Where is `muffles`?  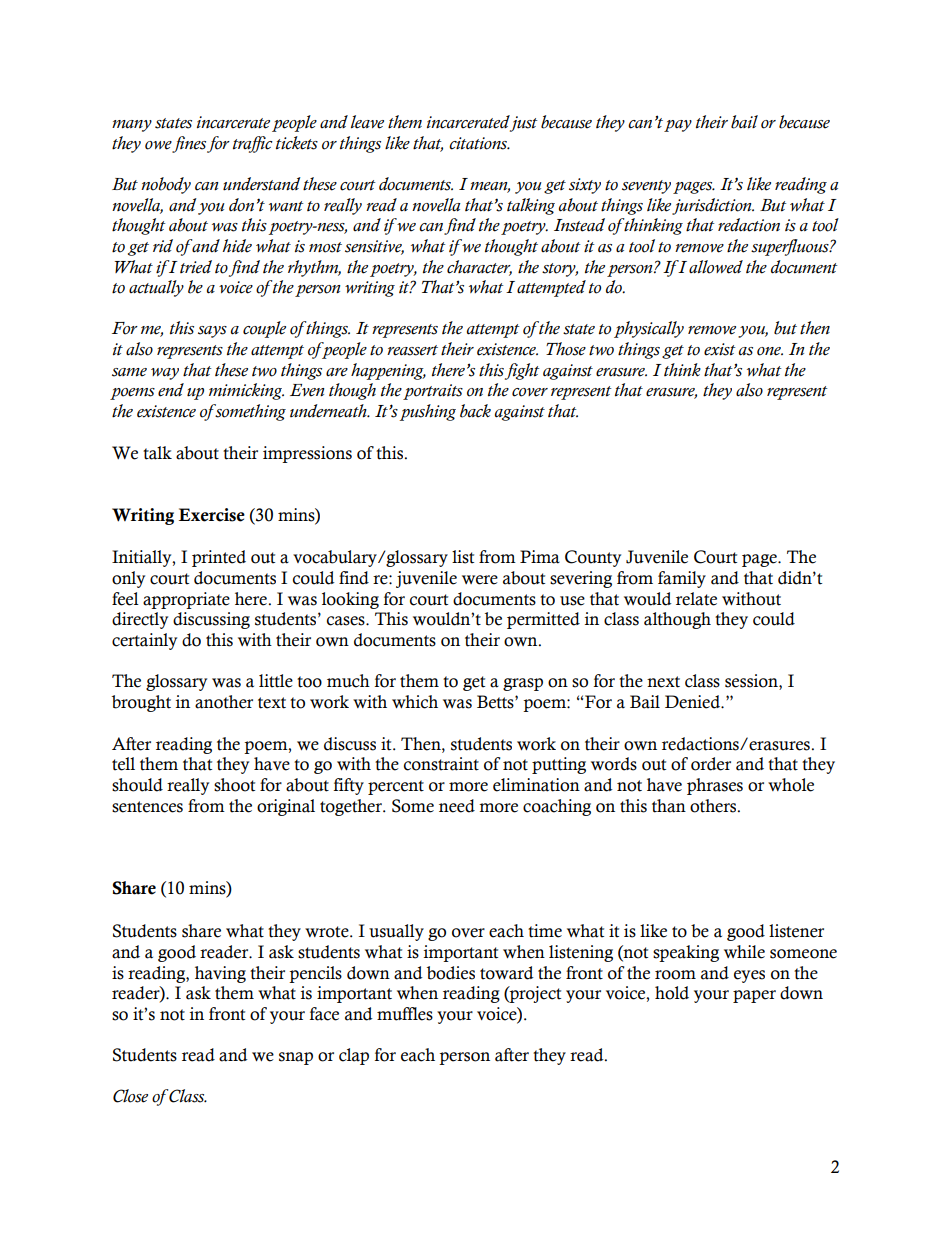
muffles is located at coordinates (405, 1014).
